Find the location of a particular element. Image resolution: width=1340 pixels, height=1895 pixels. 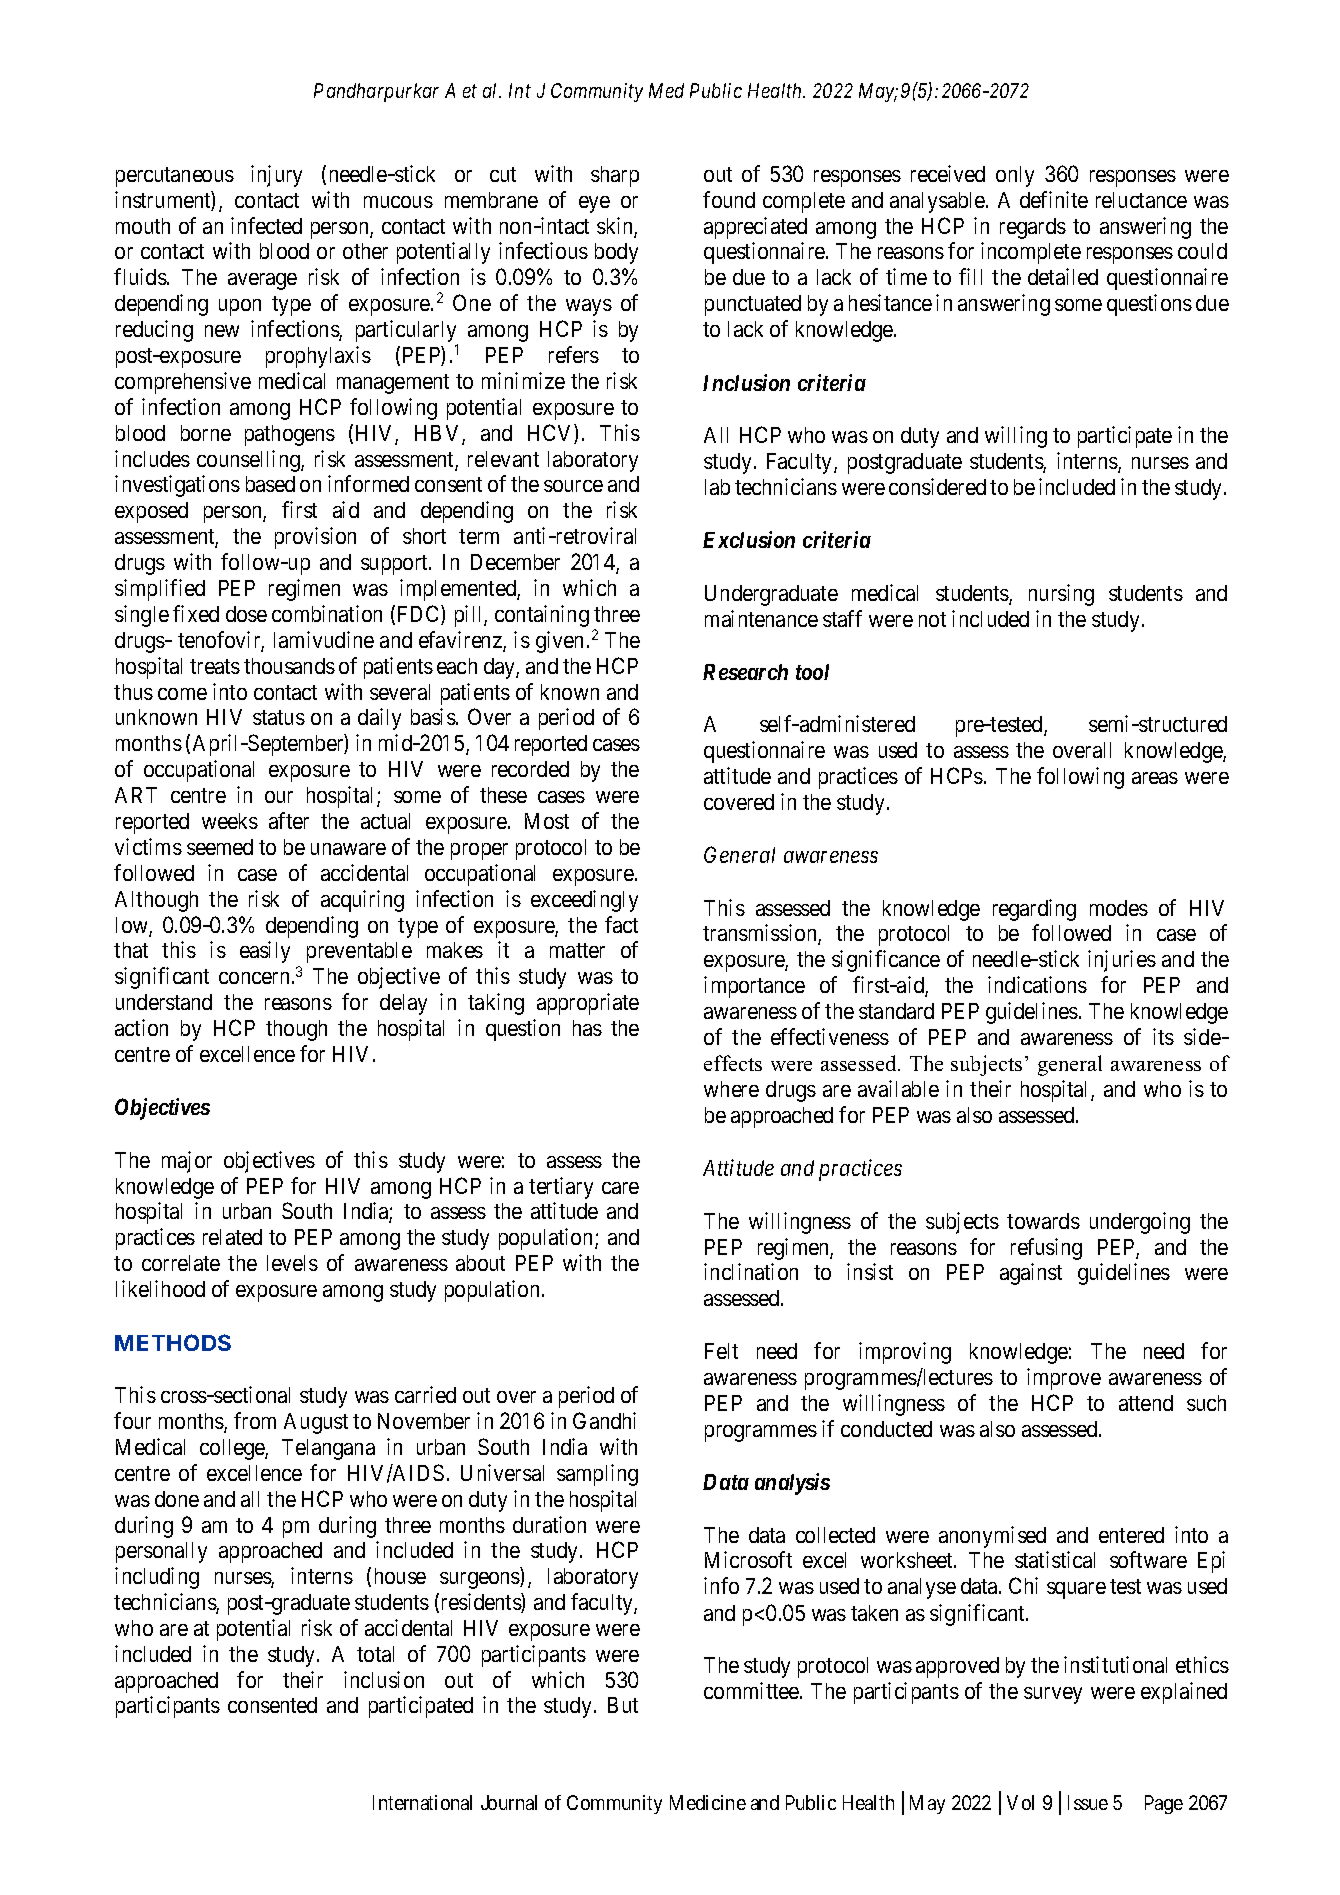

refusing is located at coordinates (1046, 1249).
